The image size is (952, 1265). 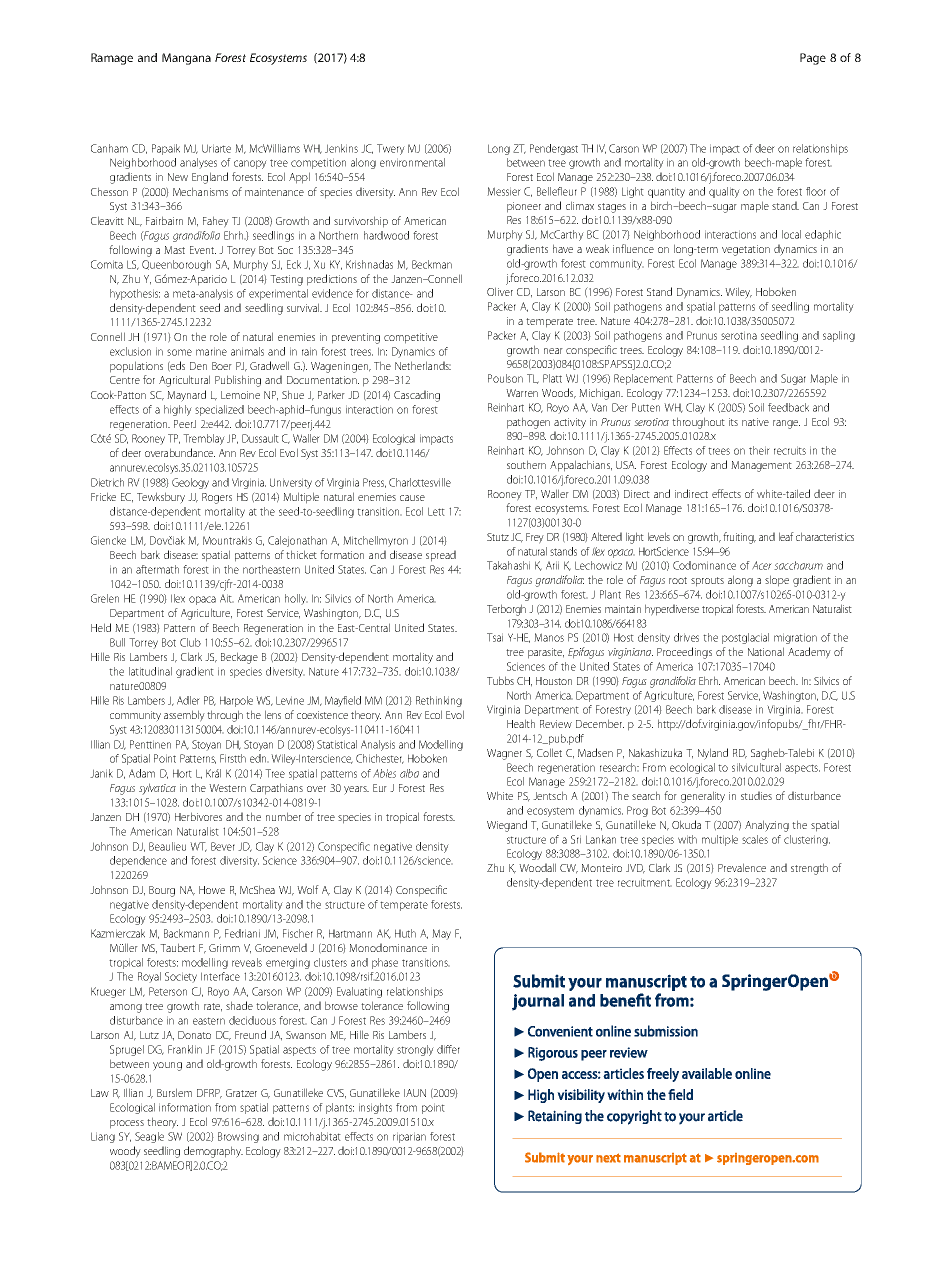 What do you see at coordinates (742, 867) in the screenshot?
I see `Prevalence` at bounding box center [742, 867].
